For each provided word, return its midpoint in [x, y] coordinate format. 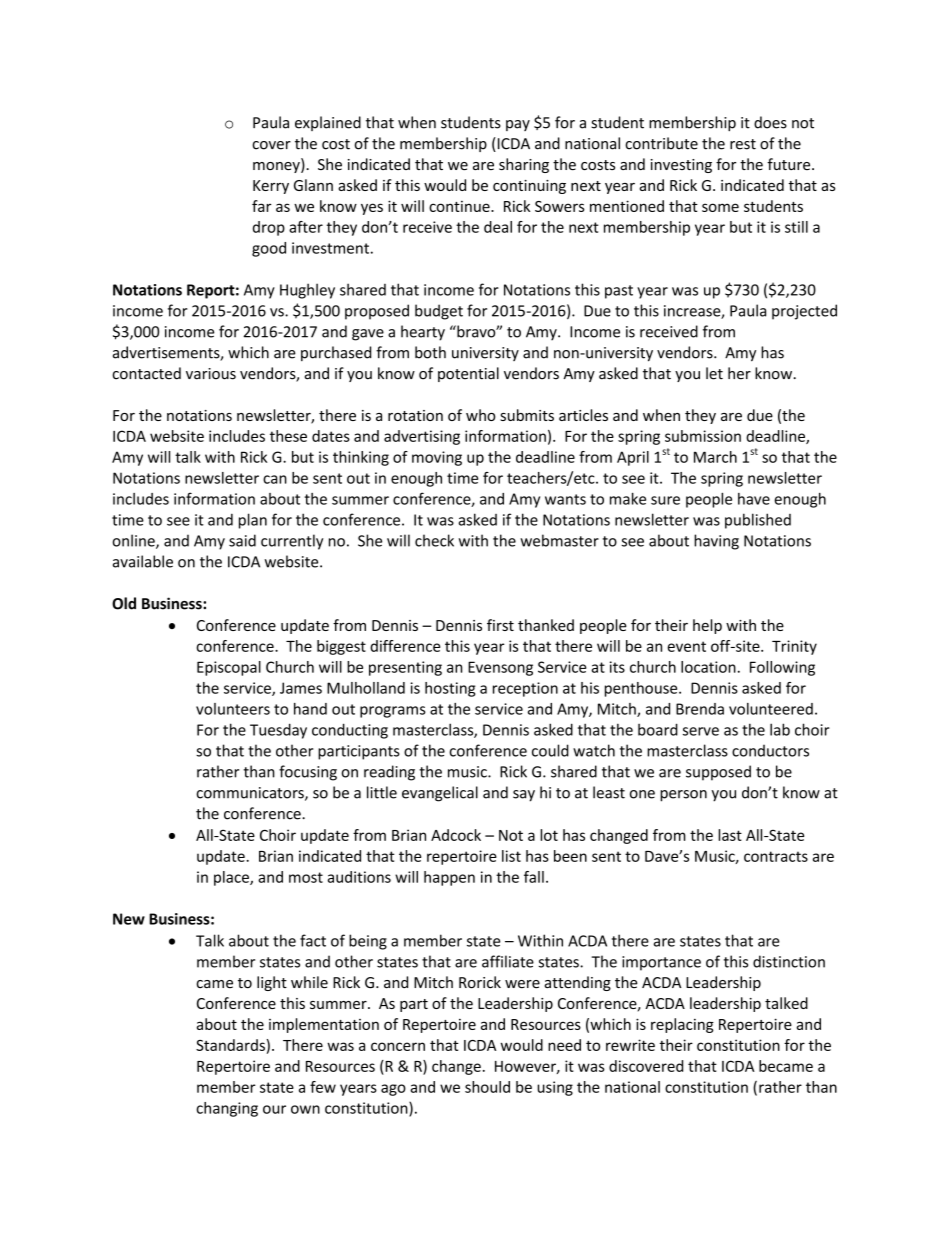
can [275, 479]
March [715, 457]
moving [437, 458]
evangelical [440, 794]
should [487, 1087]
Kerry [271, 187]
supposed [718, 773]
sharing [524, 165]
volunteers [233, 709]
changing [227, 1109]
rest [743, 144]
